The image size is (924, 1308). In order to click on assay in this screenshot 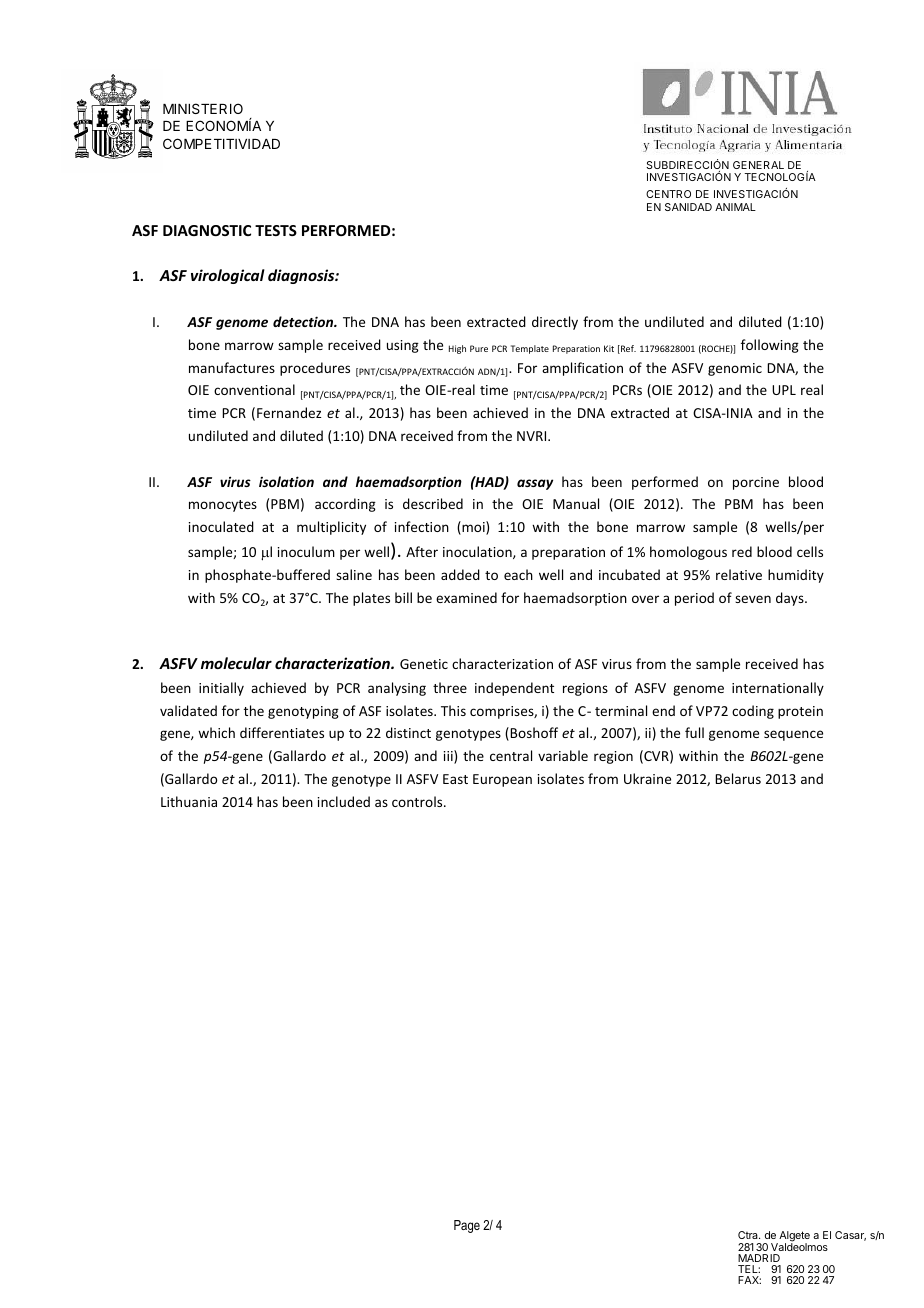, I will do `click(535, 484)`.
